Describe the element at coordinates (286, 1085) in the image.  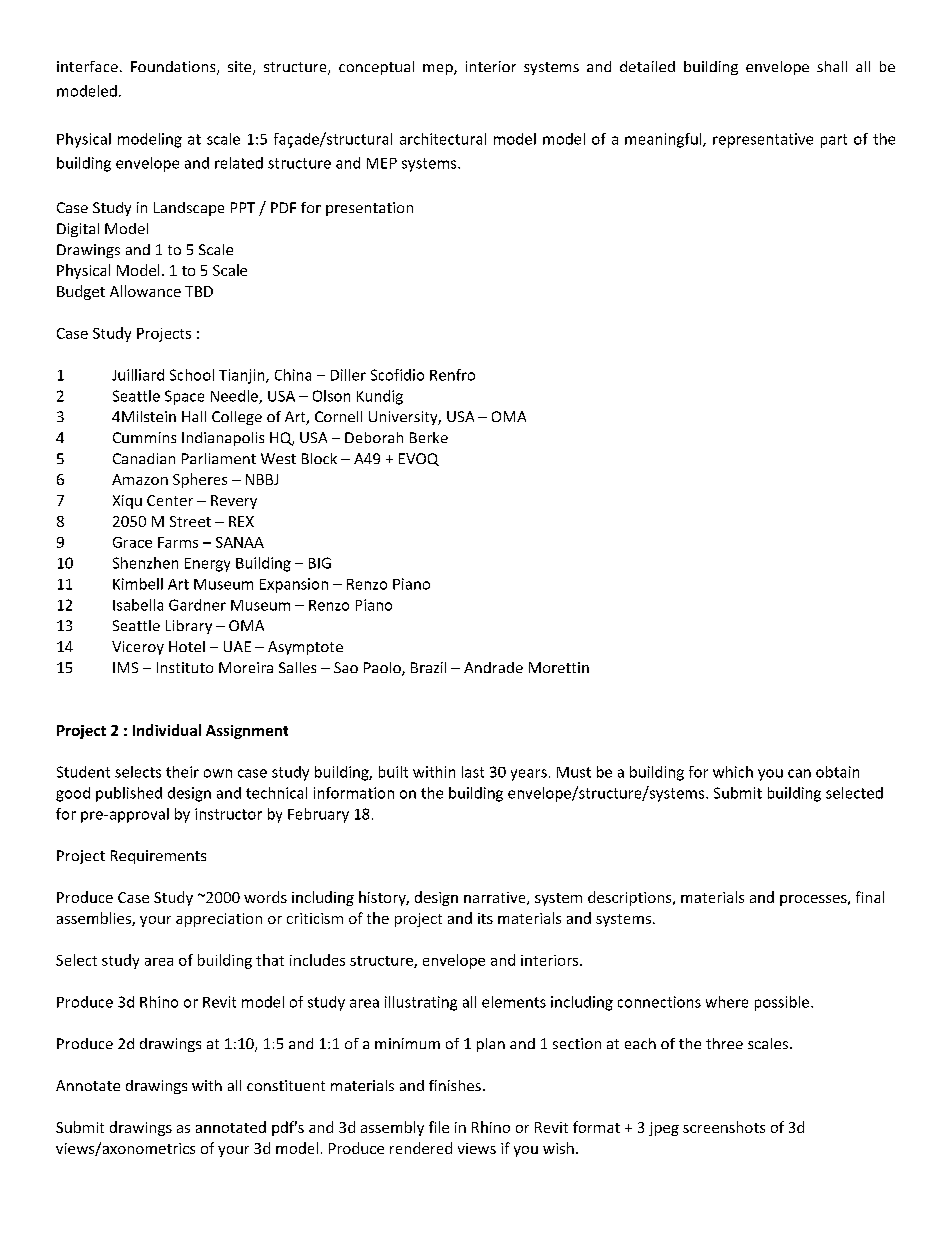
I see `constituent` at that location.
